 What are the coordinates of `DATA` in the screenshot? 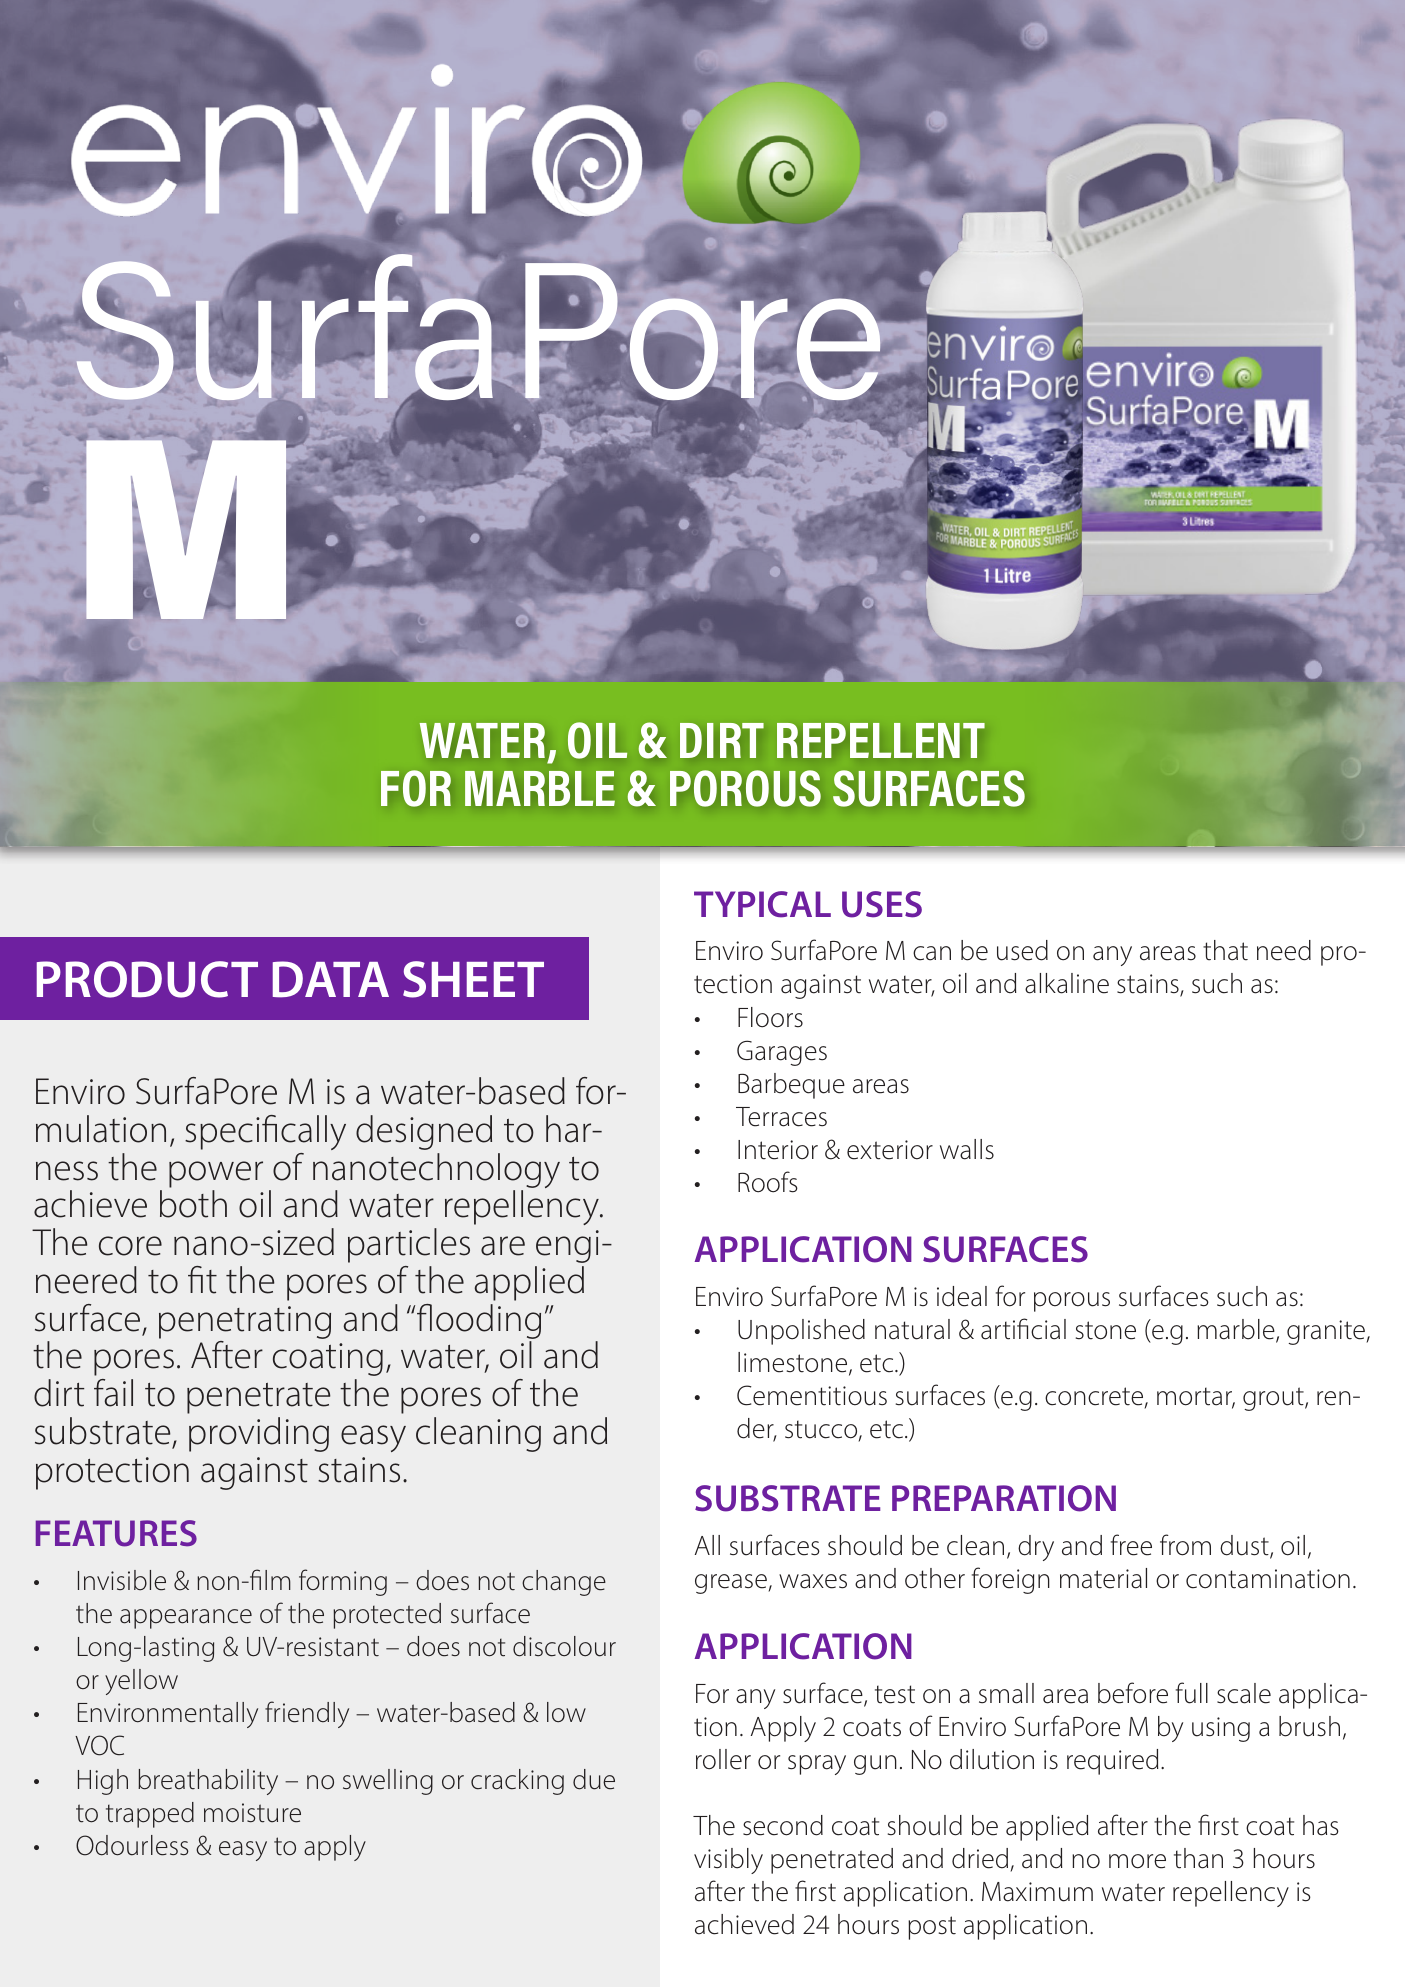 It's located at (331, 979).
